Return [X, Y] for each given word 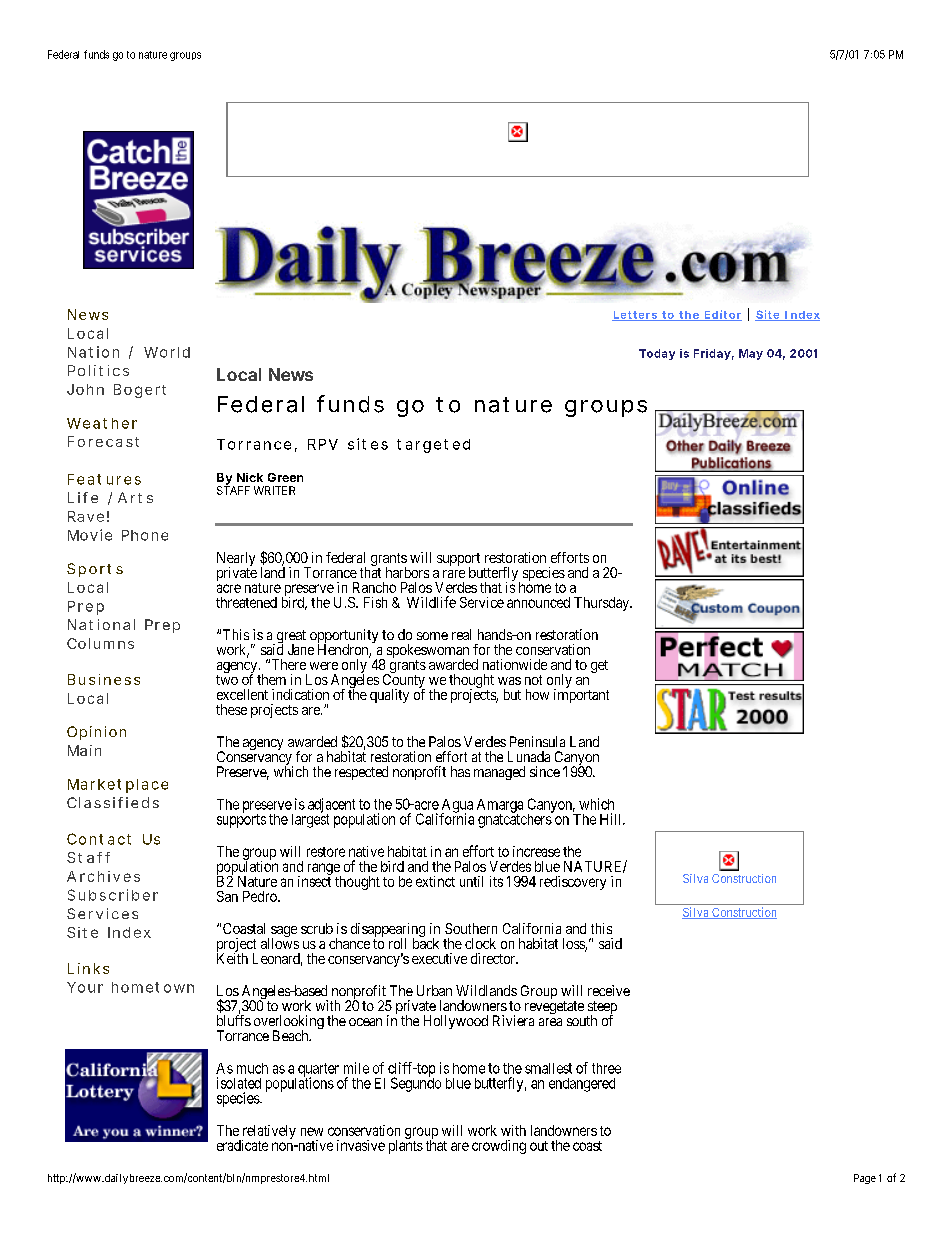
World [167, 352]
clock [480, 943]
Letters [635, 316]
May [751, 354]
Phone [145, 535]
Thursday [602, 604]
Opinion [96, 733]
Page [865, 1179]
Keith [232, 957]
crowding [499, 1147]
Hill [612, 819]
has [460, 771]
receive [609, 990]
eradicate [242, 1145]
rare [454, 574]
